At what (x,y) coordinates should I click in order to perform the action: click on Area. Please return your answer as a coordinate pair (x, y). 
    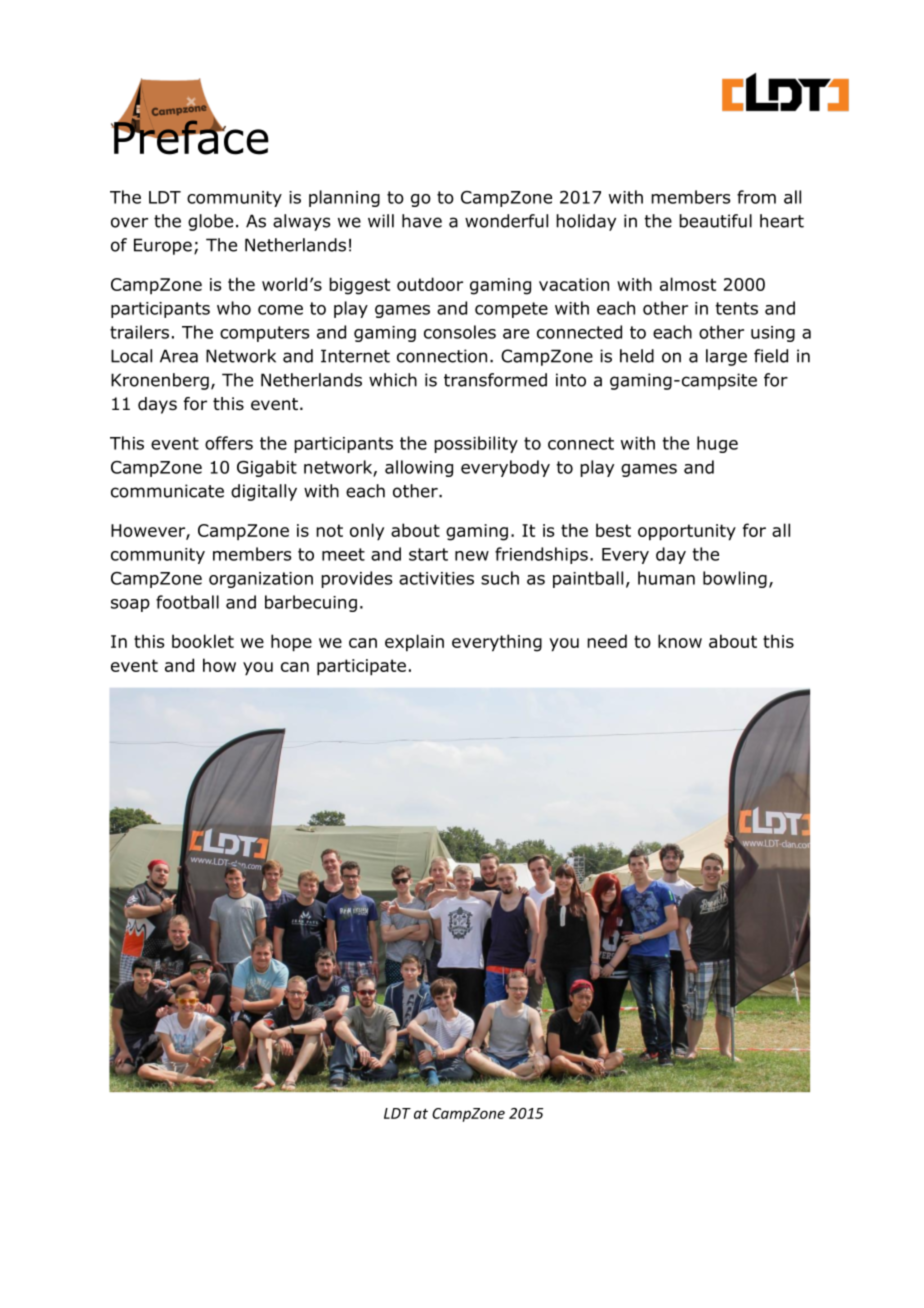
    Looking at the image, I should click on (179, 356).
